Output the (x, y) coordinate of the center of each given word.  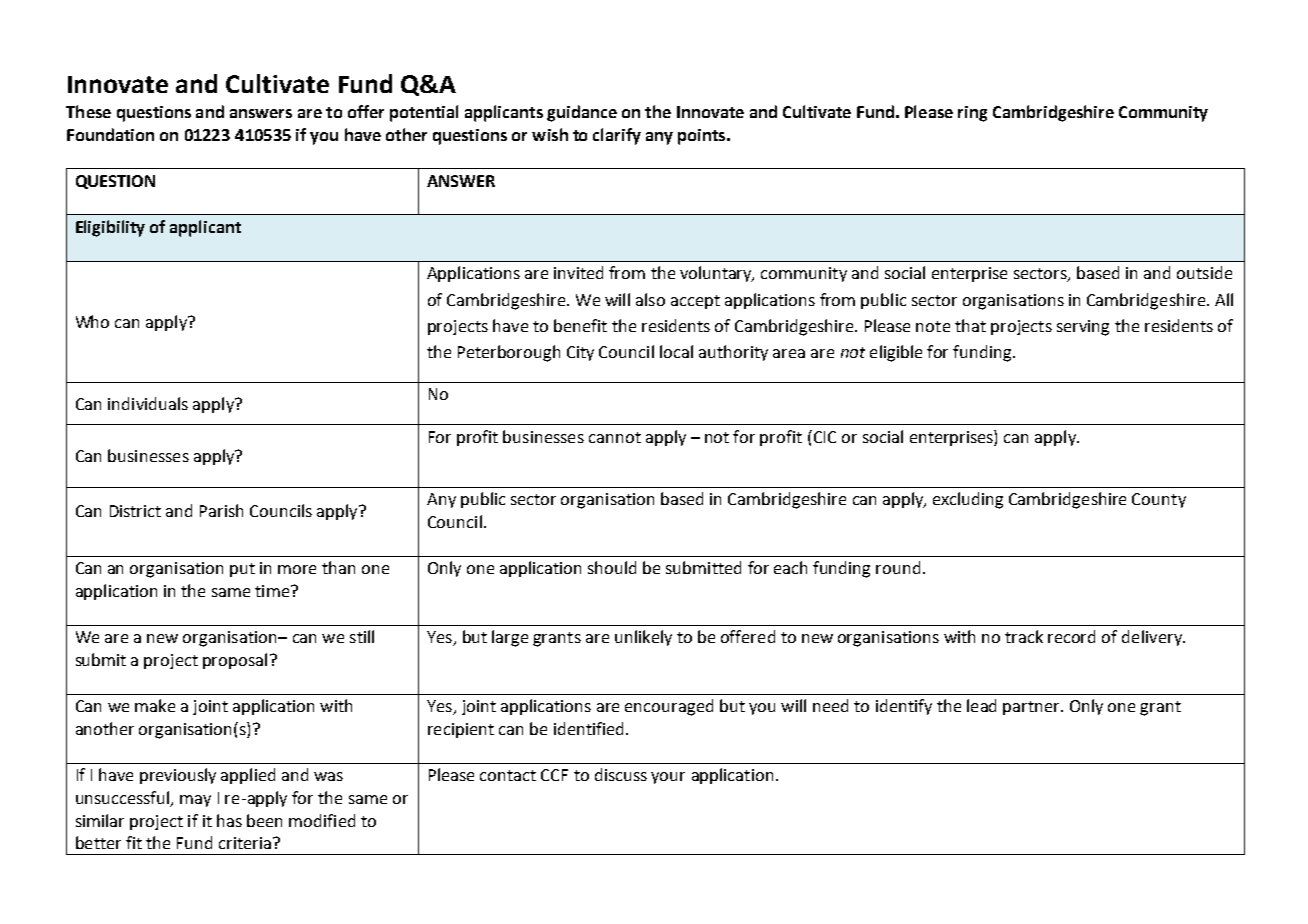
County (1159, 500)
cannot (615, 437)
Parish (221, 510)
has (229, 820)
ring (972, 114)
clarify (617, 136)
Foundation (110, 134)
